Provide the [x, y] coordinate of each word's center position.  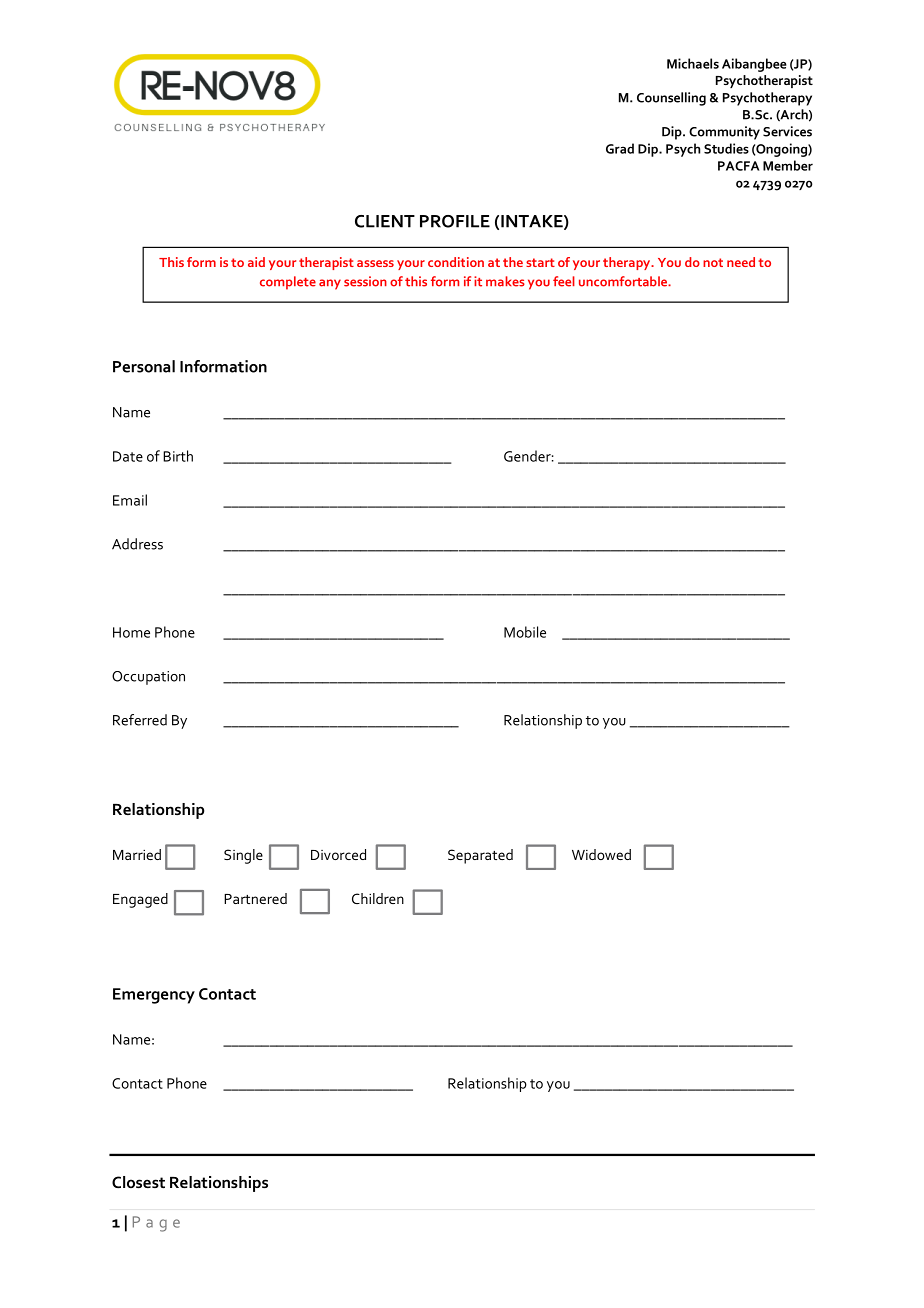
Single [243, 856]
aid [256, 262]
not [713, 262]
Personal [144, 366]
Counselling [671, 99]
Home [131, 632]
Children [378, 898]
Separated [480, 856]
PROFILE [455, 221]
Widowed [601, 854]
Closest [138, 1182]
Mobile [525, 632]
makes [505, 281]
